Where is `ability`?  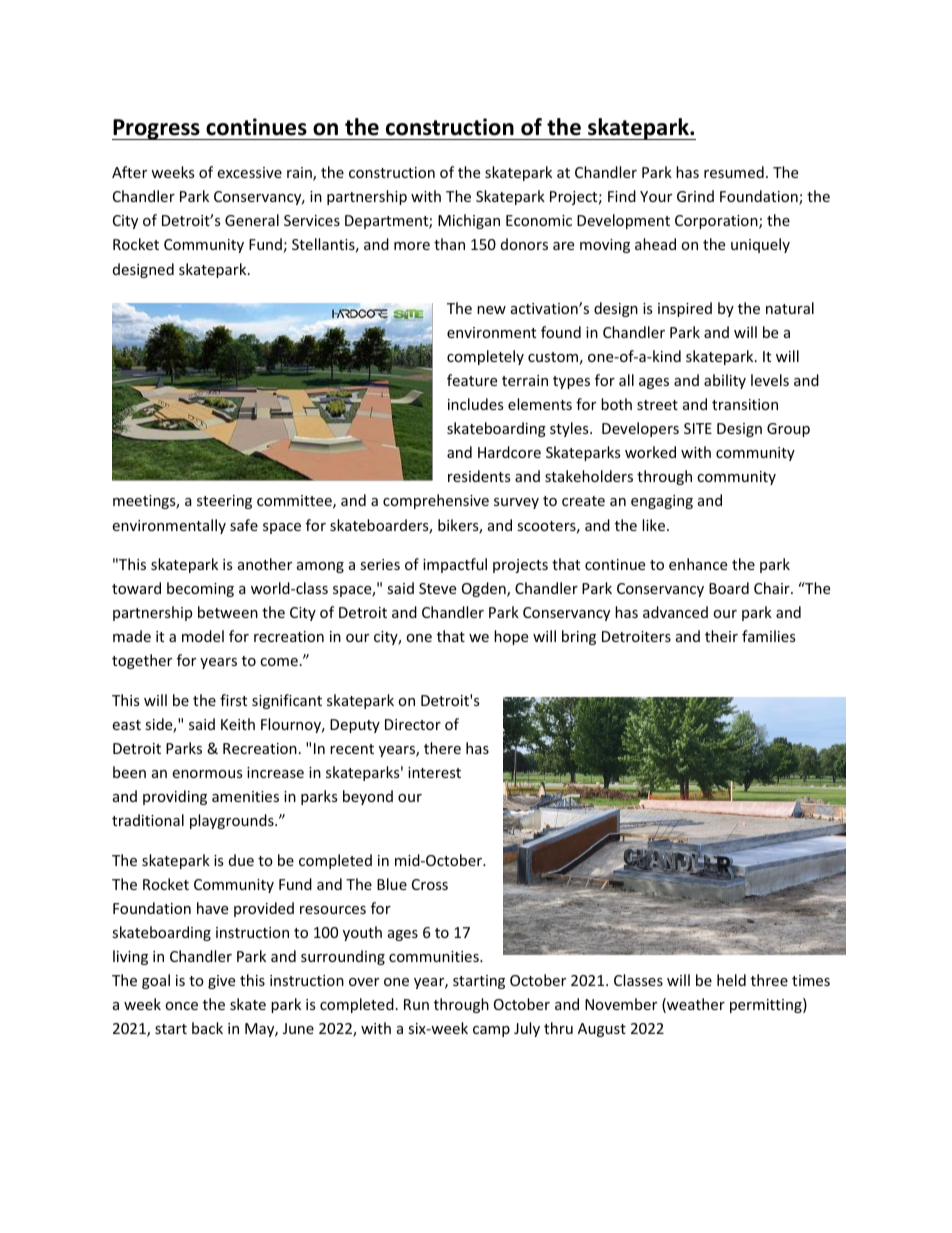 ability is located at coordinates (725, 381).
